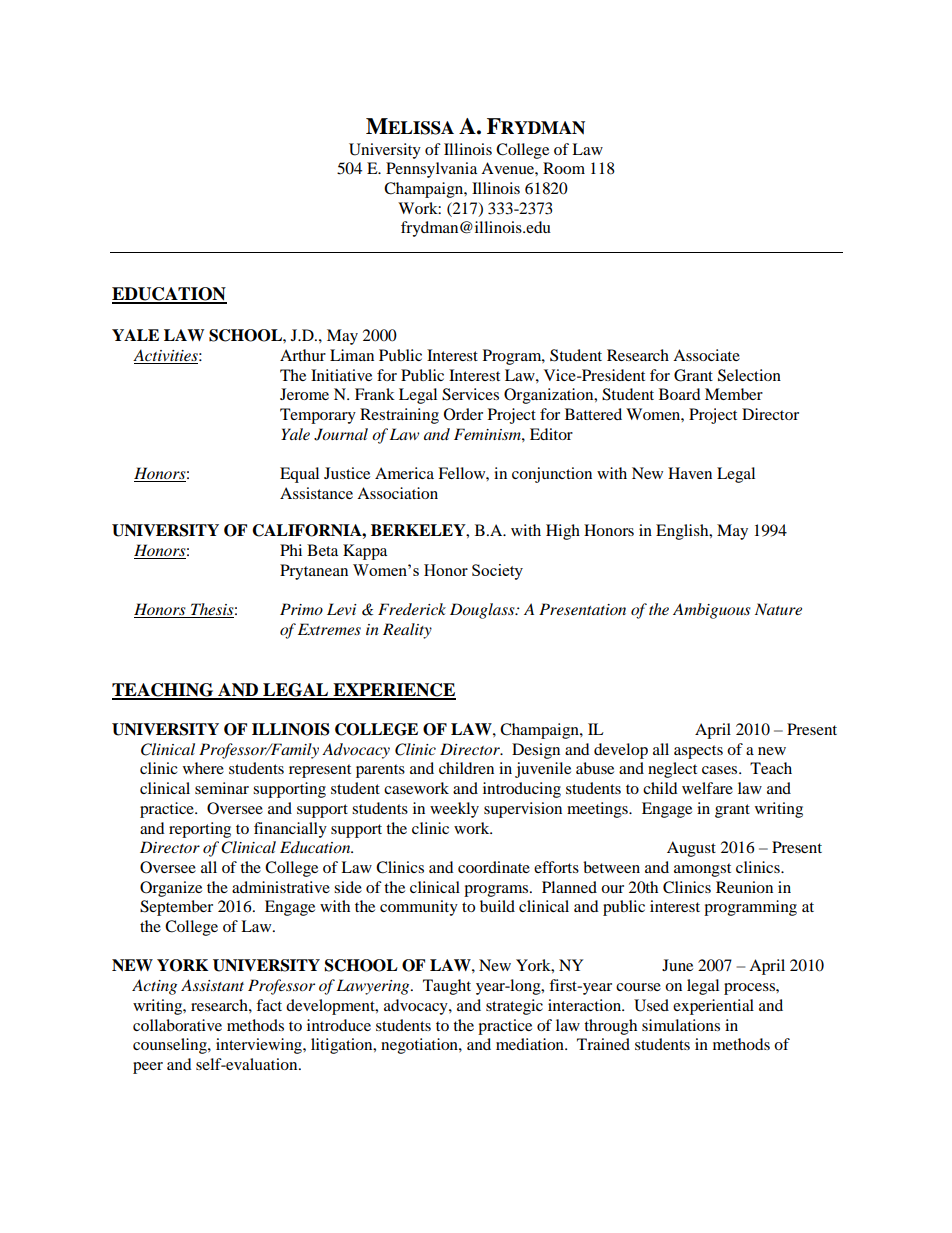 The width and height of the page is (952, 1233). I want to click on Order, so click(463, 414).
